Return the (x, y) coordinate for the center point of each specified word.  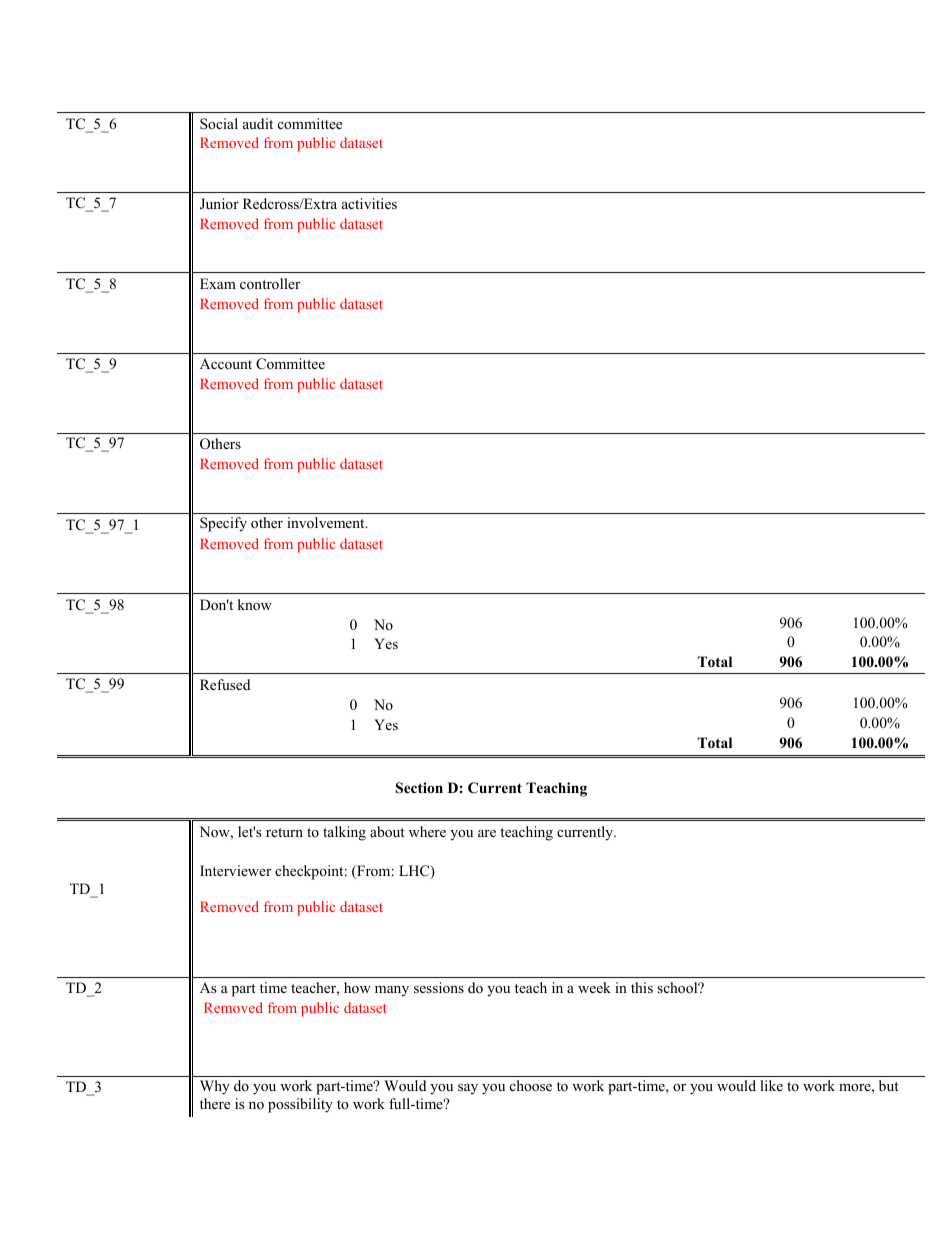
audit (258, 123)
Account (226, 363)
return (284, 832)
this (642, 987)
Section (419, 788)
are (487, 833)
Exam (218, 283)
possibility (300, 1105)
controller (270, 283)
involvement (327, 522)
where (427, 831)
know (255, 604)
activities (369, 203)
